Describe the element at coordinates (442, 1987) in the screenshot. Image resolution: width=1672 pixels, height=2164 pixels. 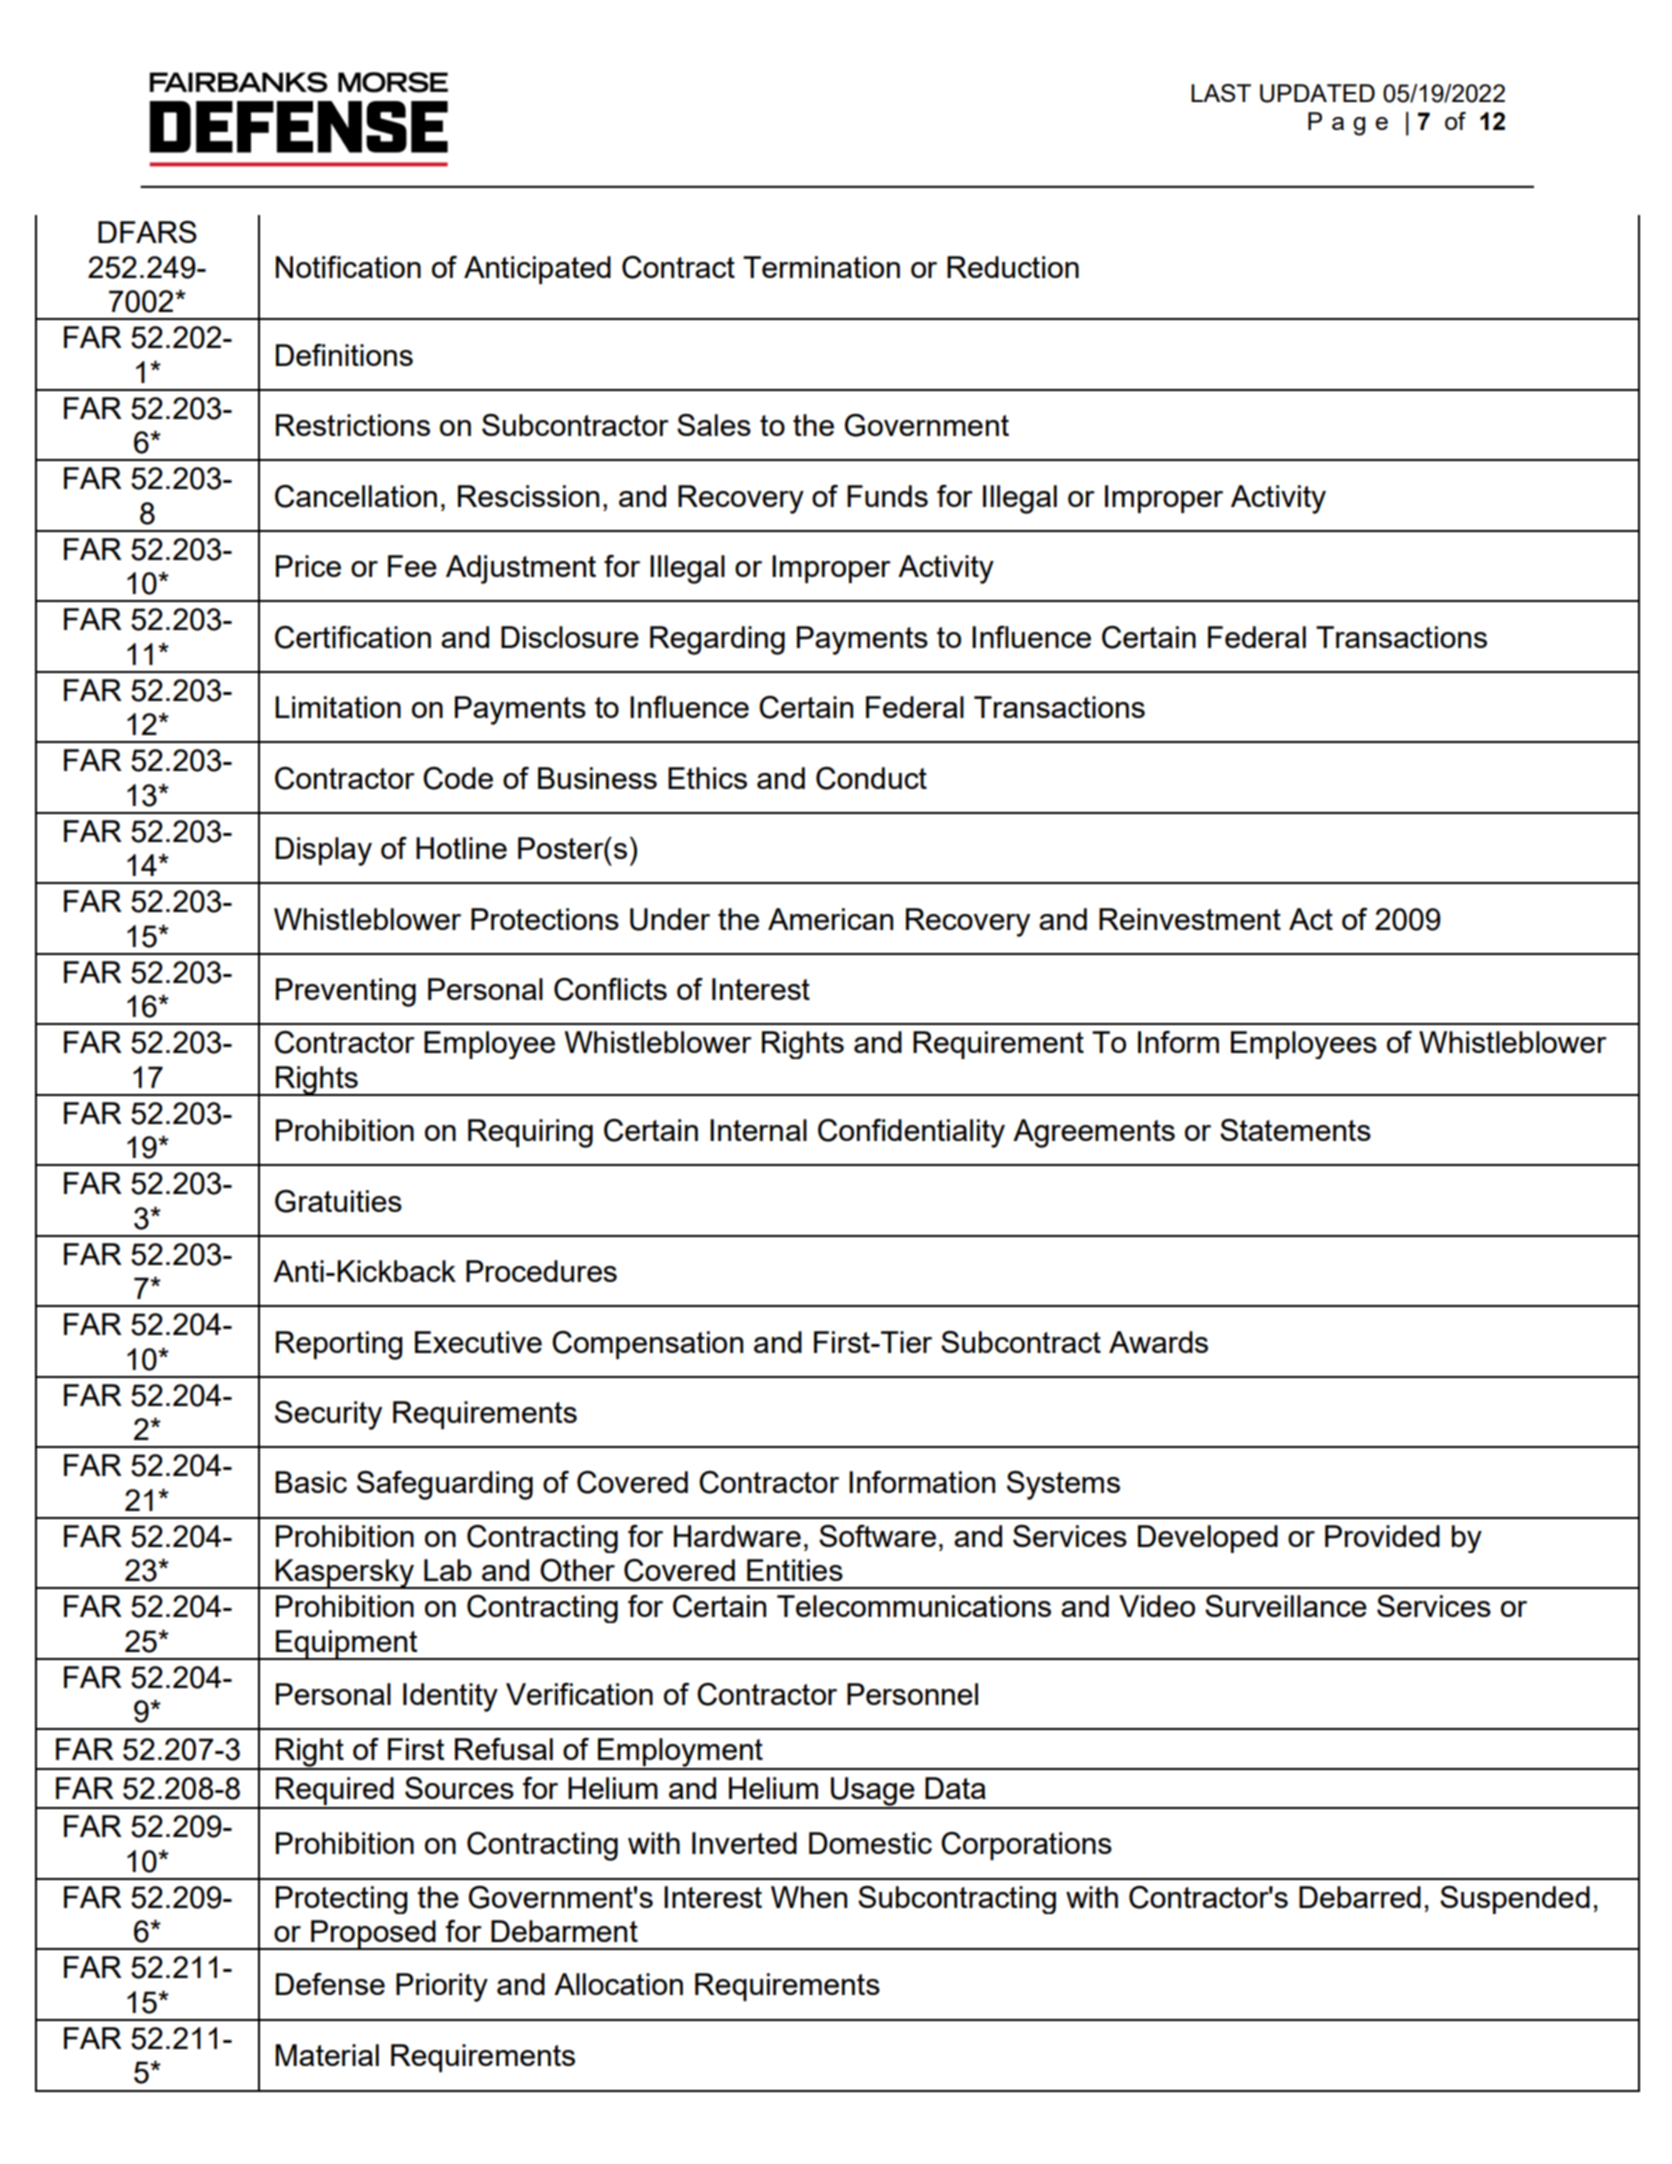
I see `Priority` at that location.
